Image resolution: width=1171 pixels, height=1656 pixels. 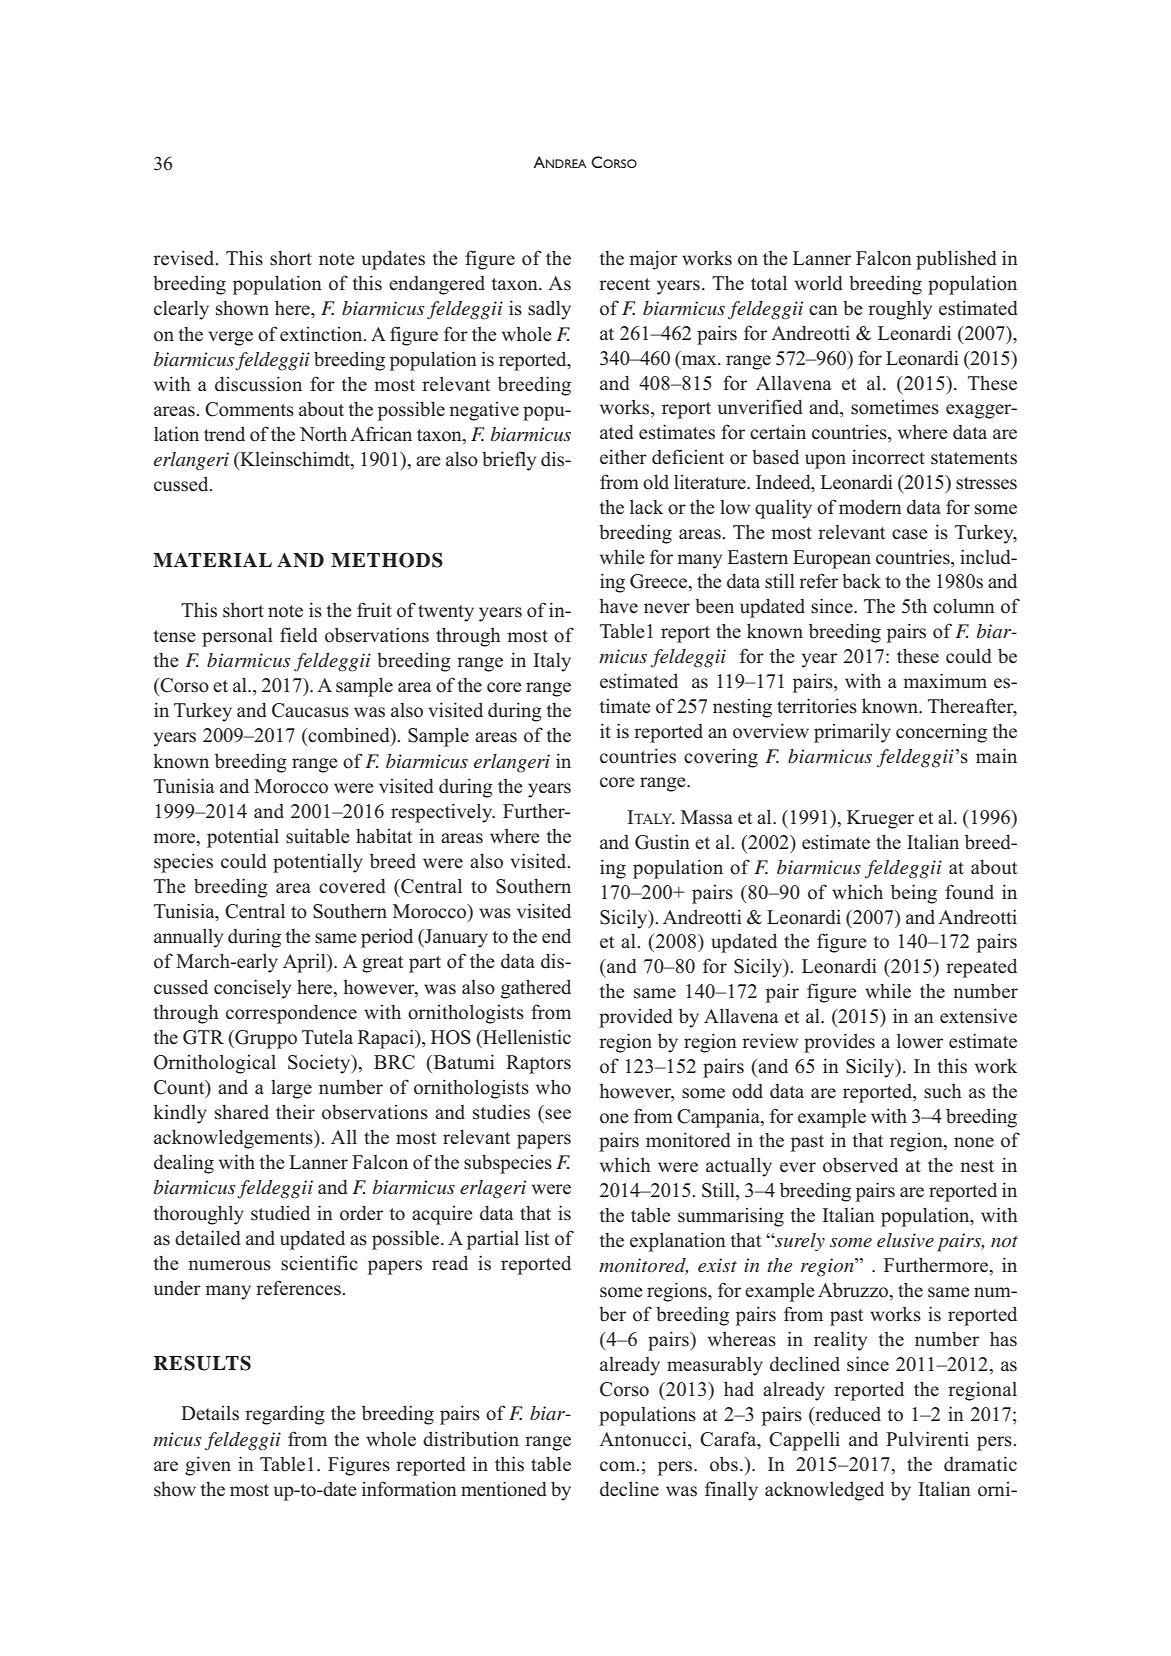 I want to click on acknowledgements, so click(x=234, y=1139).
